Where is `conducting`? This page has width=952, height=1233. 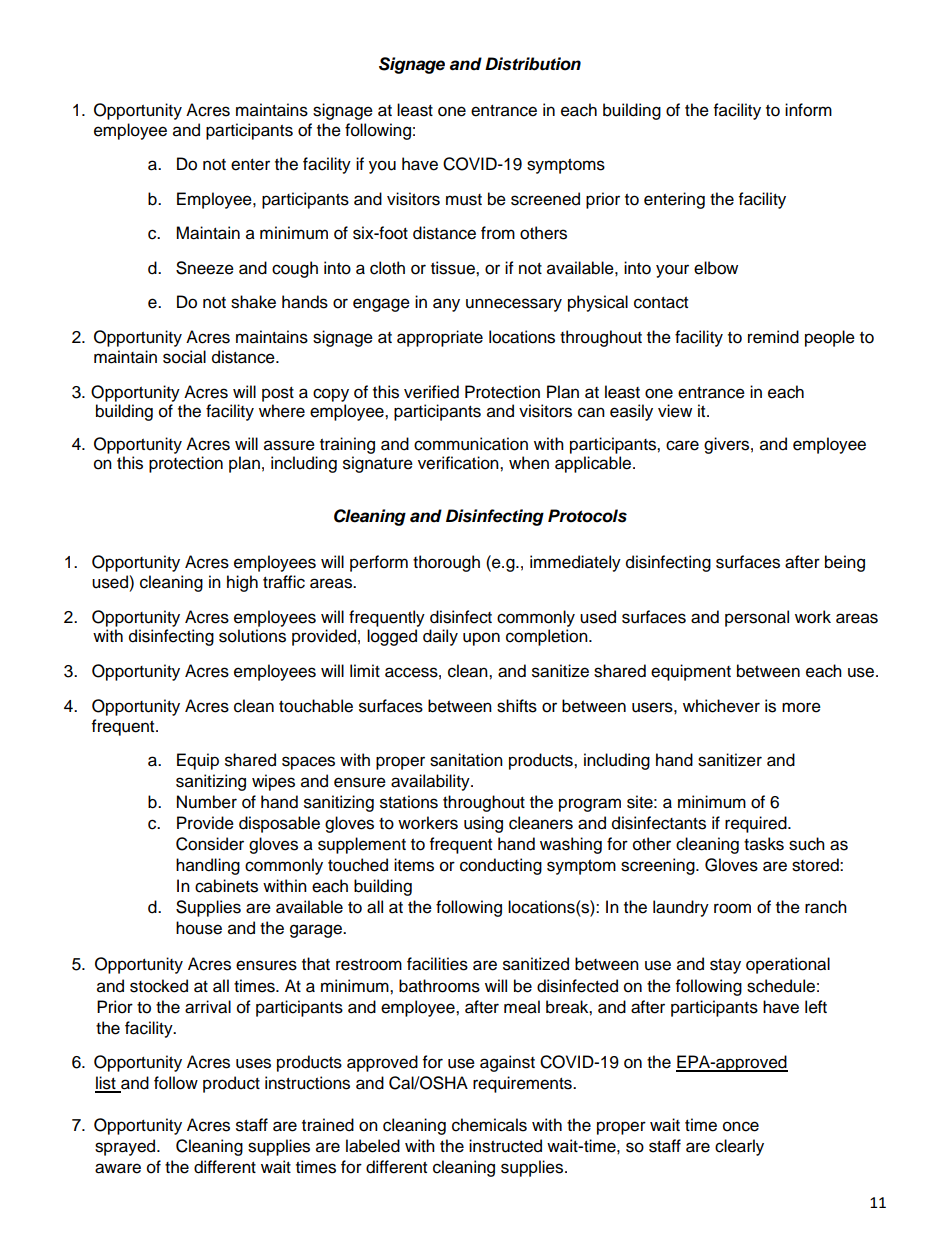
conducting is located at coordinates (501, 866).
